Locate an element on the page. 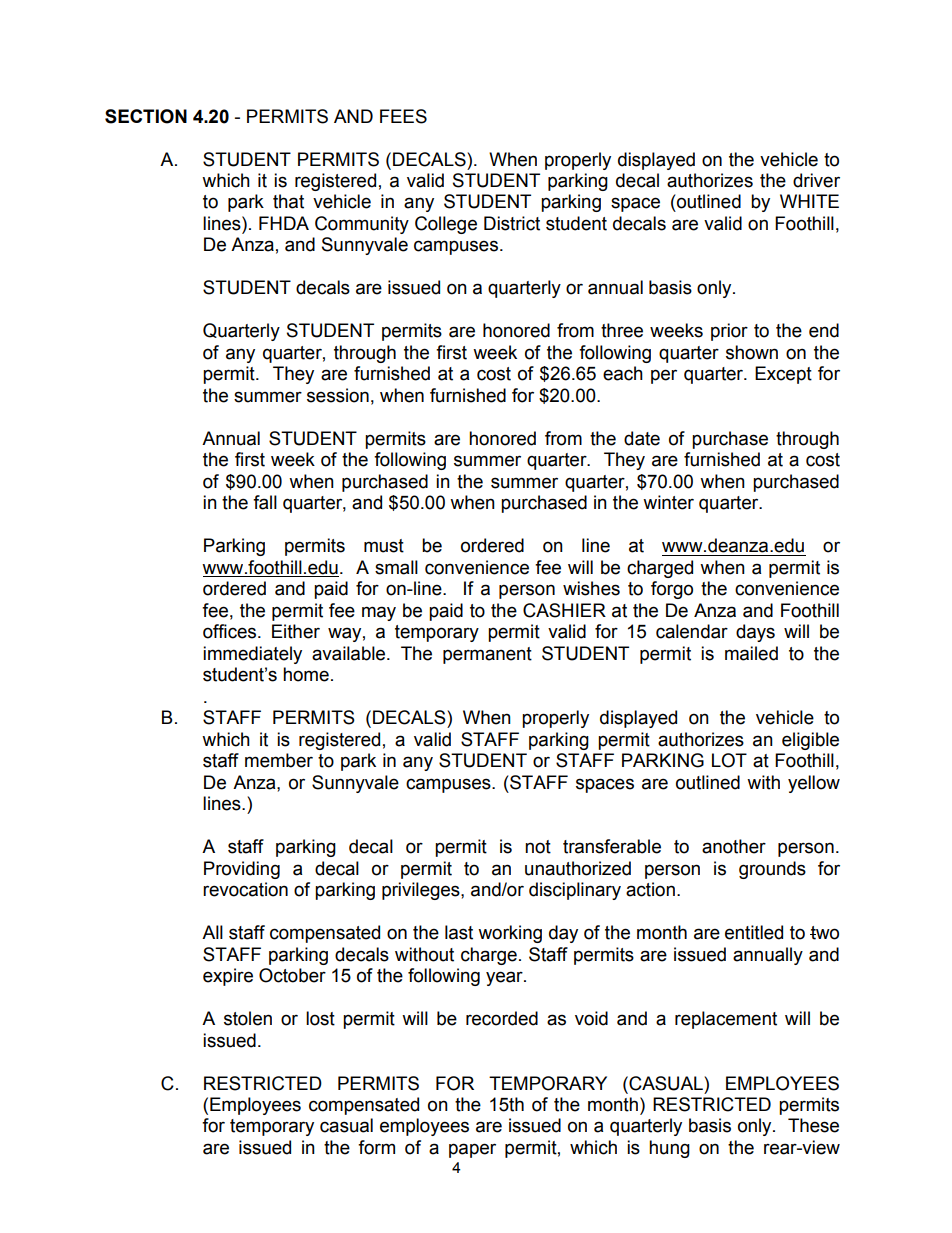 The height and width of the image is (1233, 952). offices is located at coordinates (231, 631).
